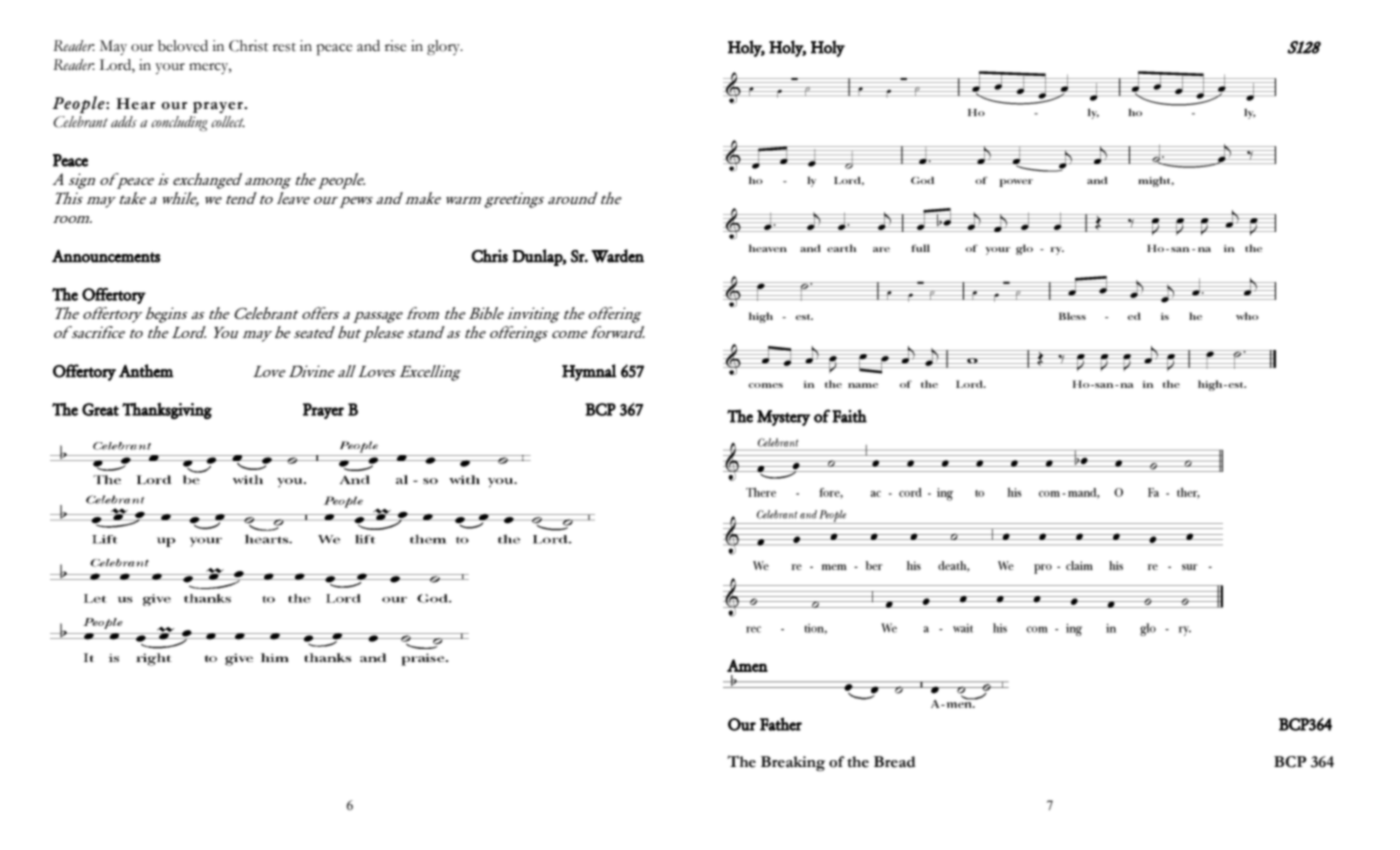 This document has height=850, width=1400. Describe the element at coordinates (783, 418) in the document. I see `Mystery` at that location.
